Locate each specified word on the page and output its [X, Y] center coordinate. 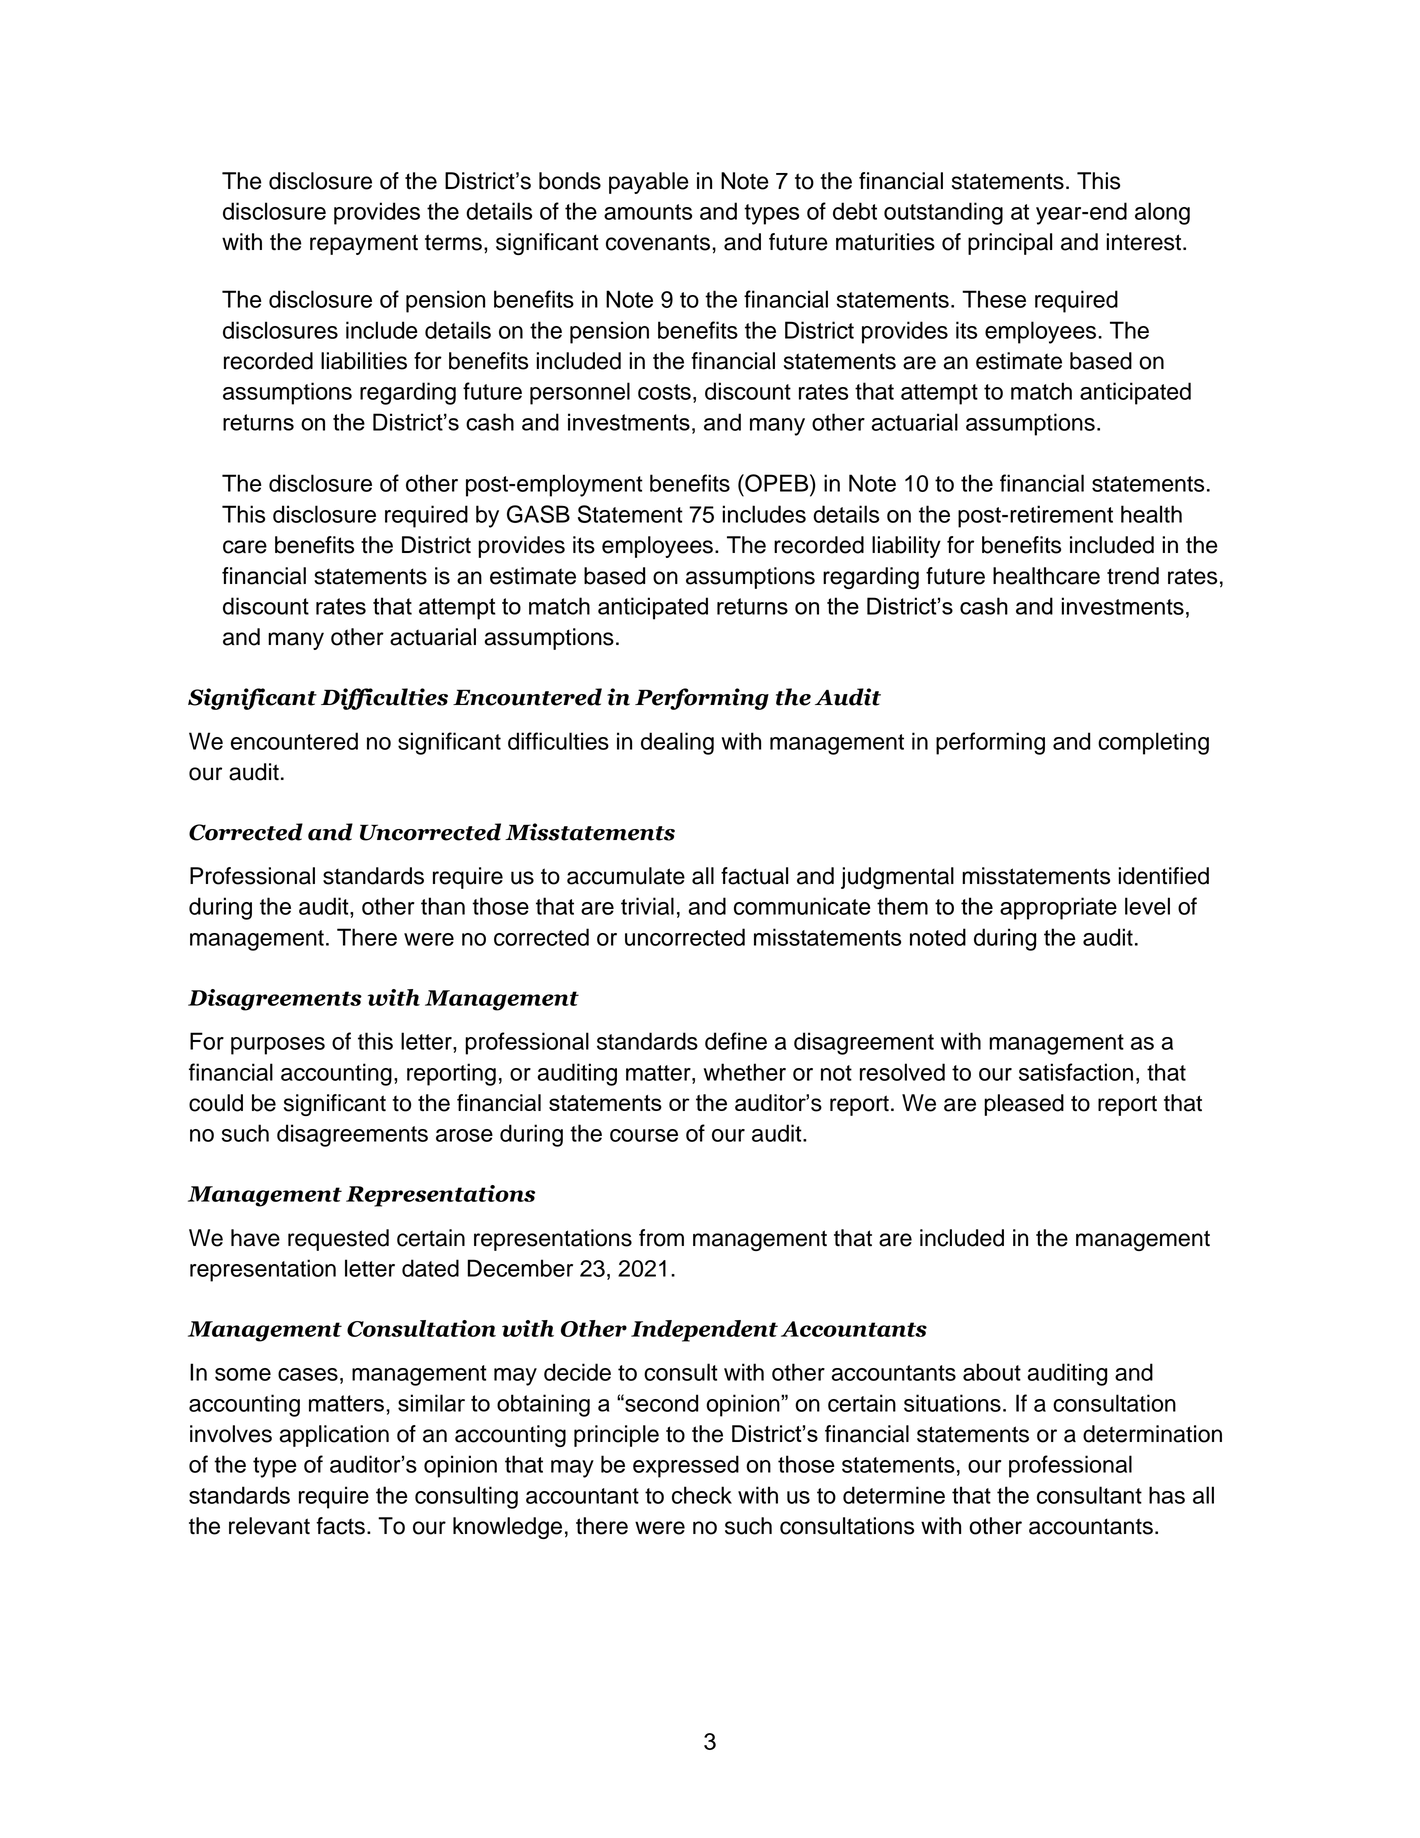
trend [1133, 576]
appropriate [1058, 908]
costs [664, 392]
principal [1010, 244]
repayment [364, 244]
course [644, 1135]
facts [340, 1526]
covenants [659, 242]
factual [754, 876]
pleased [1024, 1105]
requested [338, 1240]
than [443, 906]
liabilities [364, 361]
